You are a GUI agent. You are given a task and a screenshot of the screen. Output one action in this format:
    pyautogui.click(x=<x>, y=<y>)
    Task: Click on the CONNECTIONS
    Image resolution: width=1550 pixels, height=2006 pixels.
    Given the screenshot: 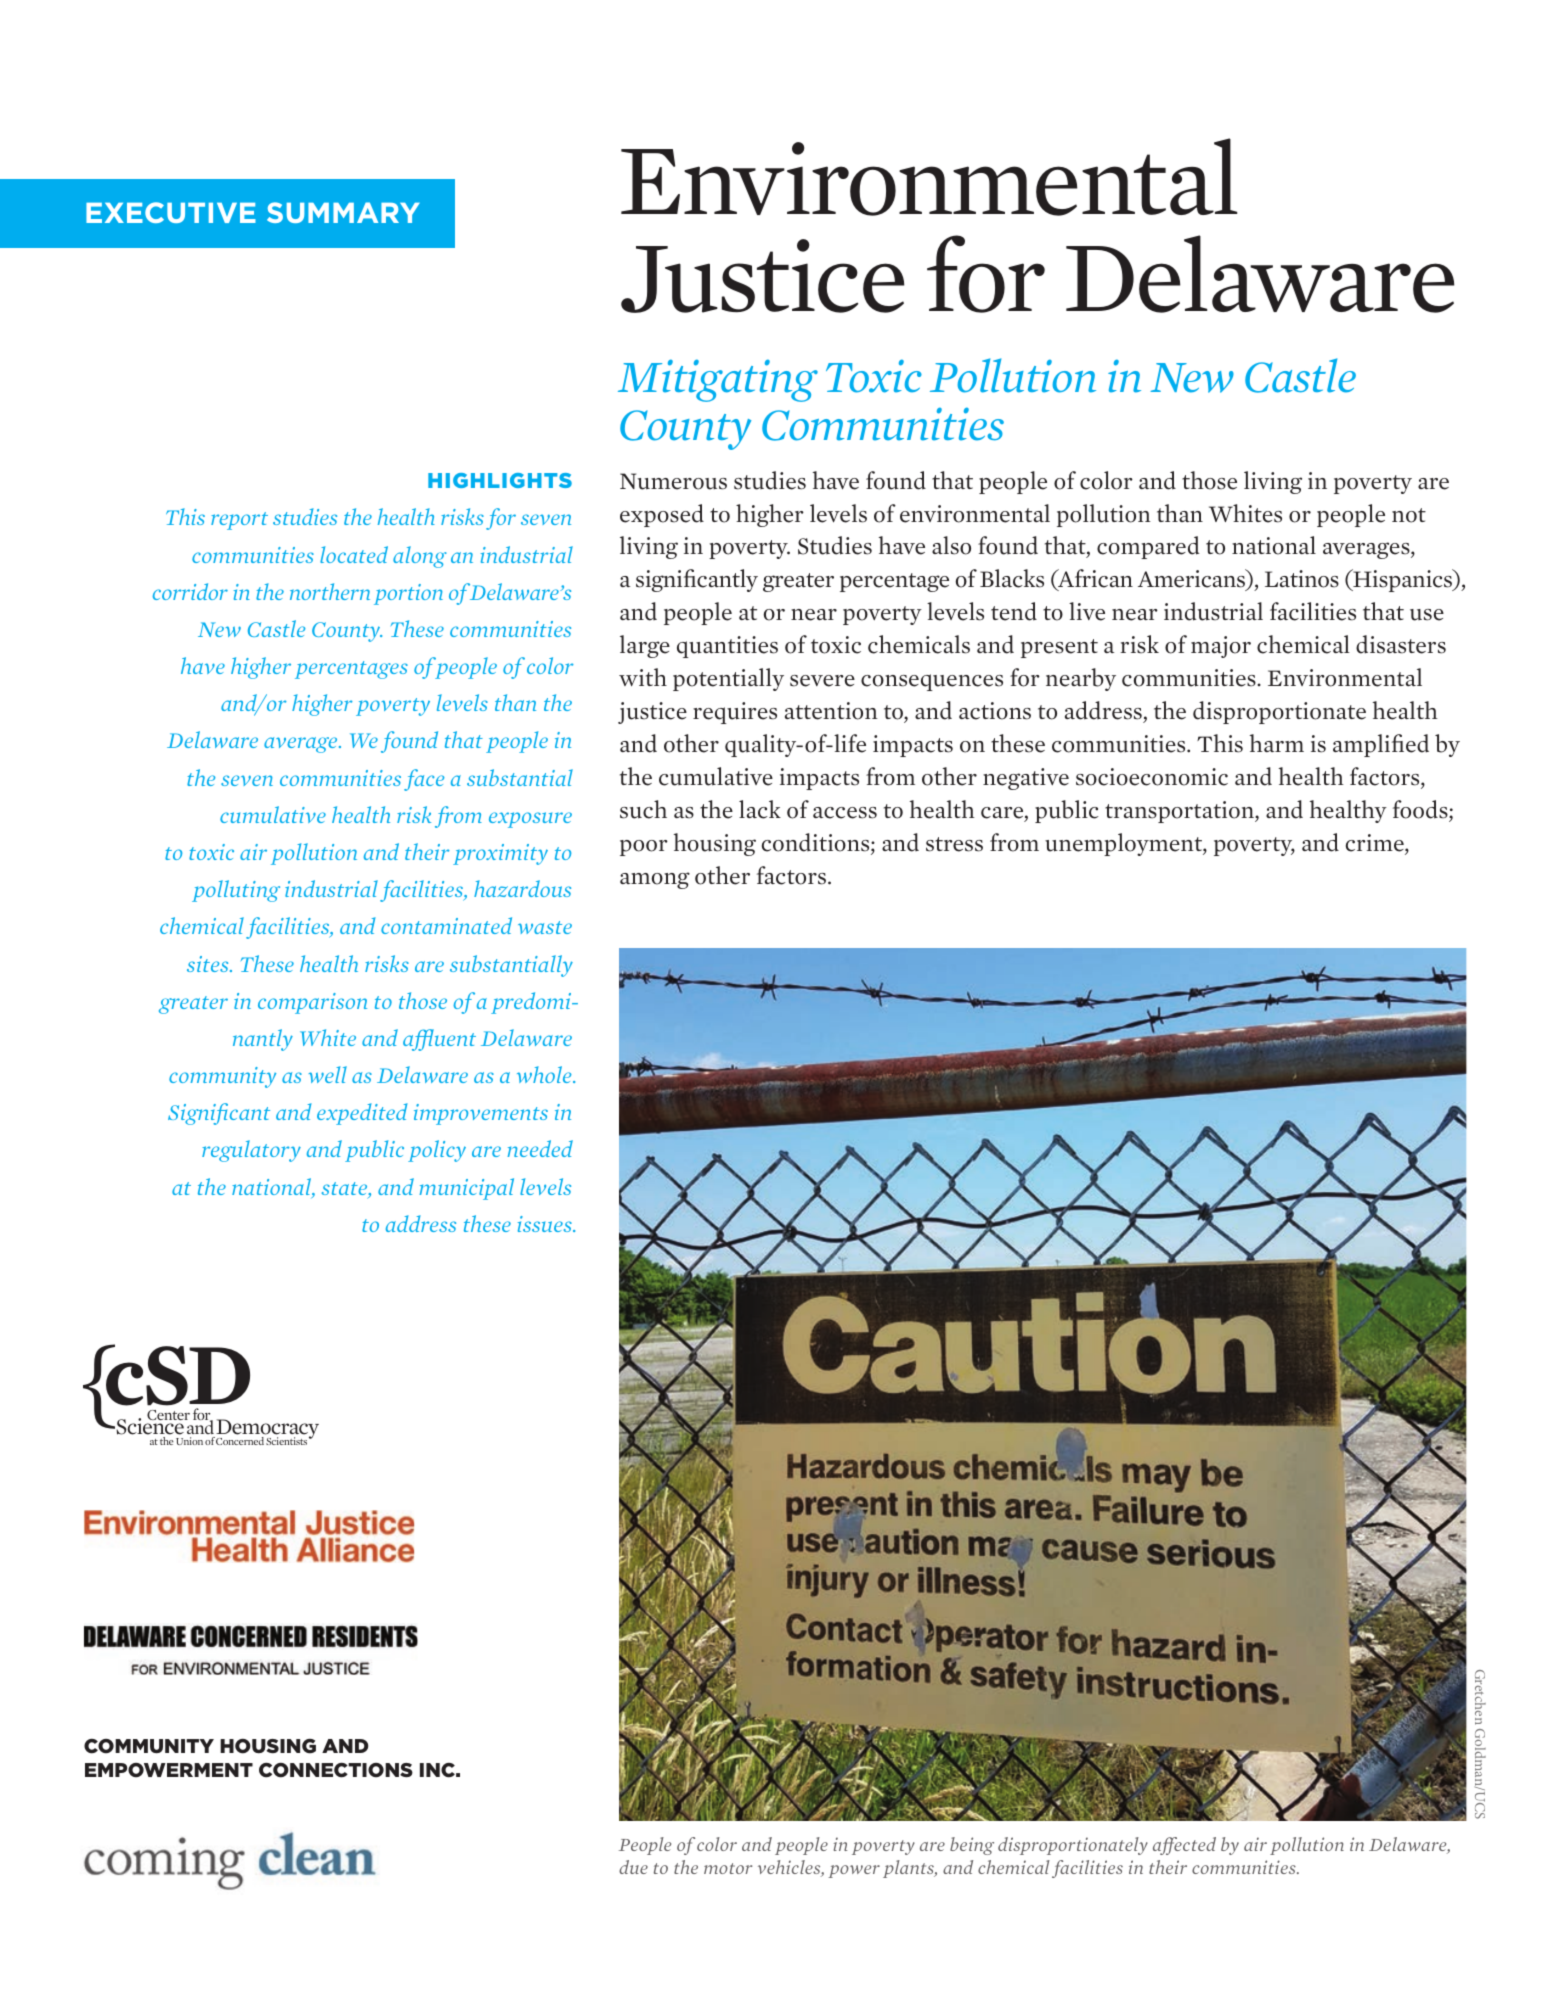 What is the action you would take?
    pyautogui.click(x=336, y=1770)
